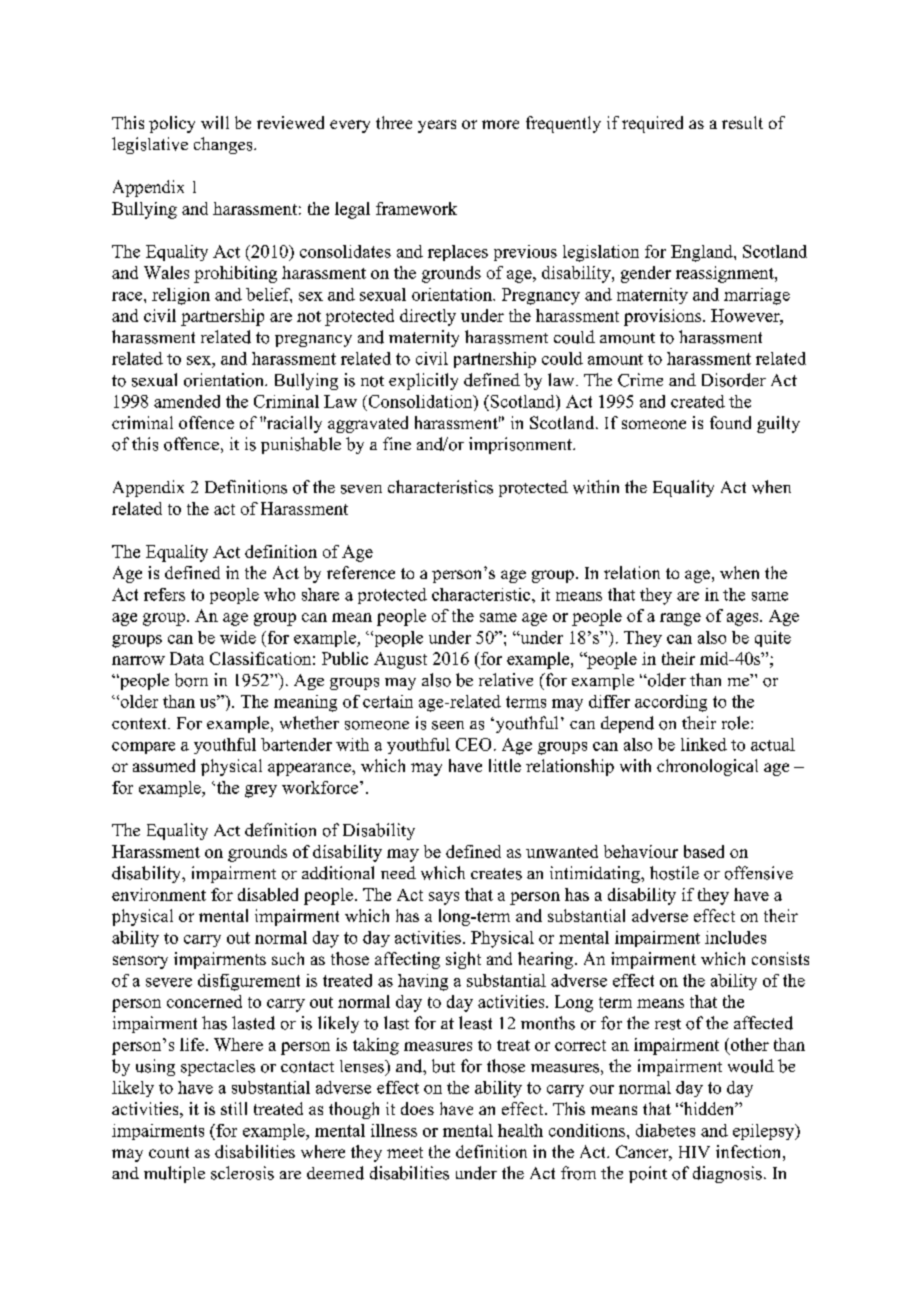 The width and height of the screenshot is (924, 1308). Describe the element at coordinates (704, 851) in the screenshot. I see `based` at that location.
